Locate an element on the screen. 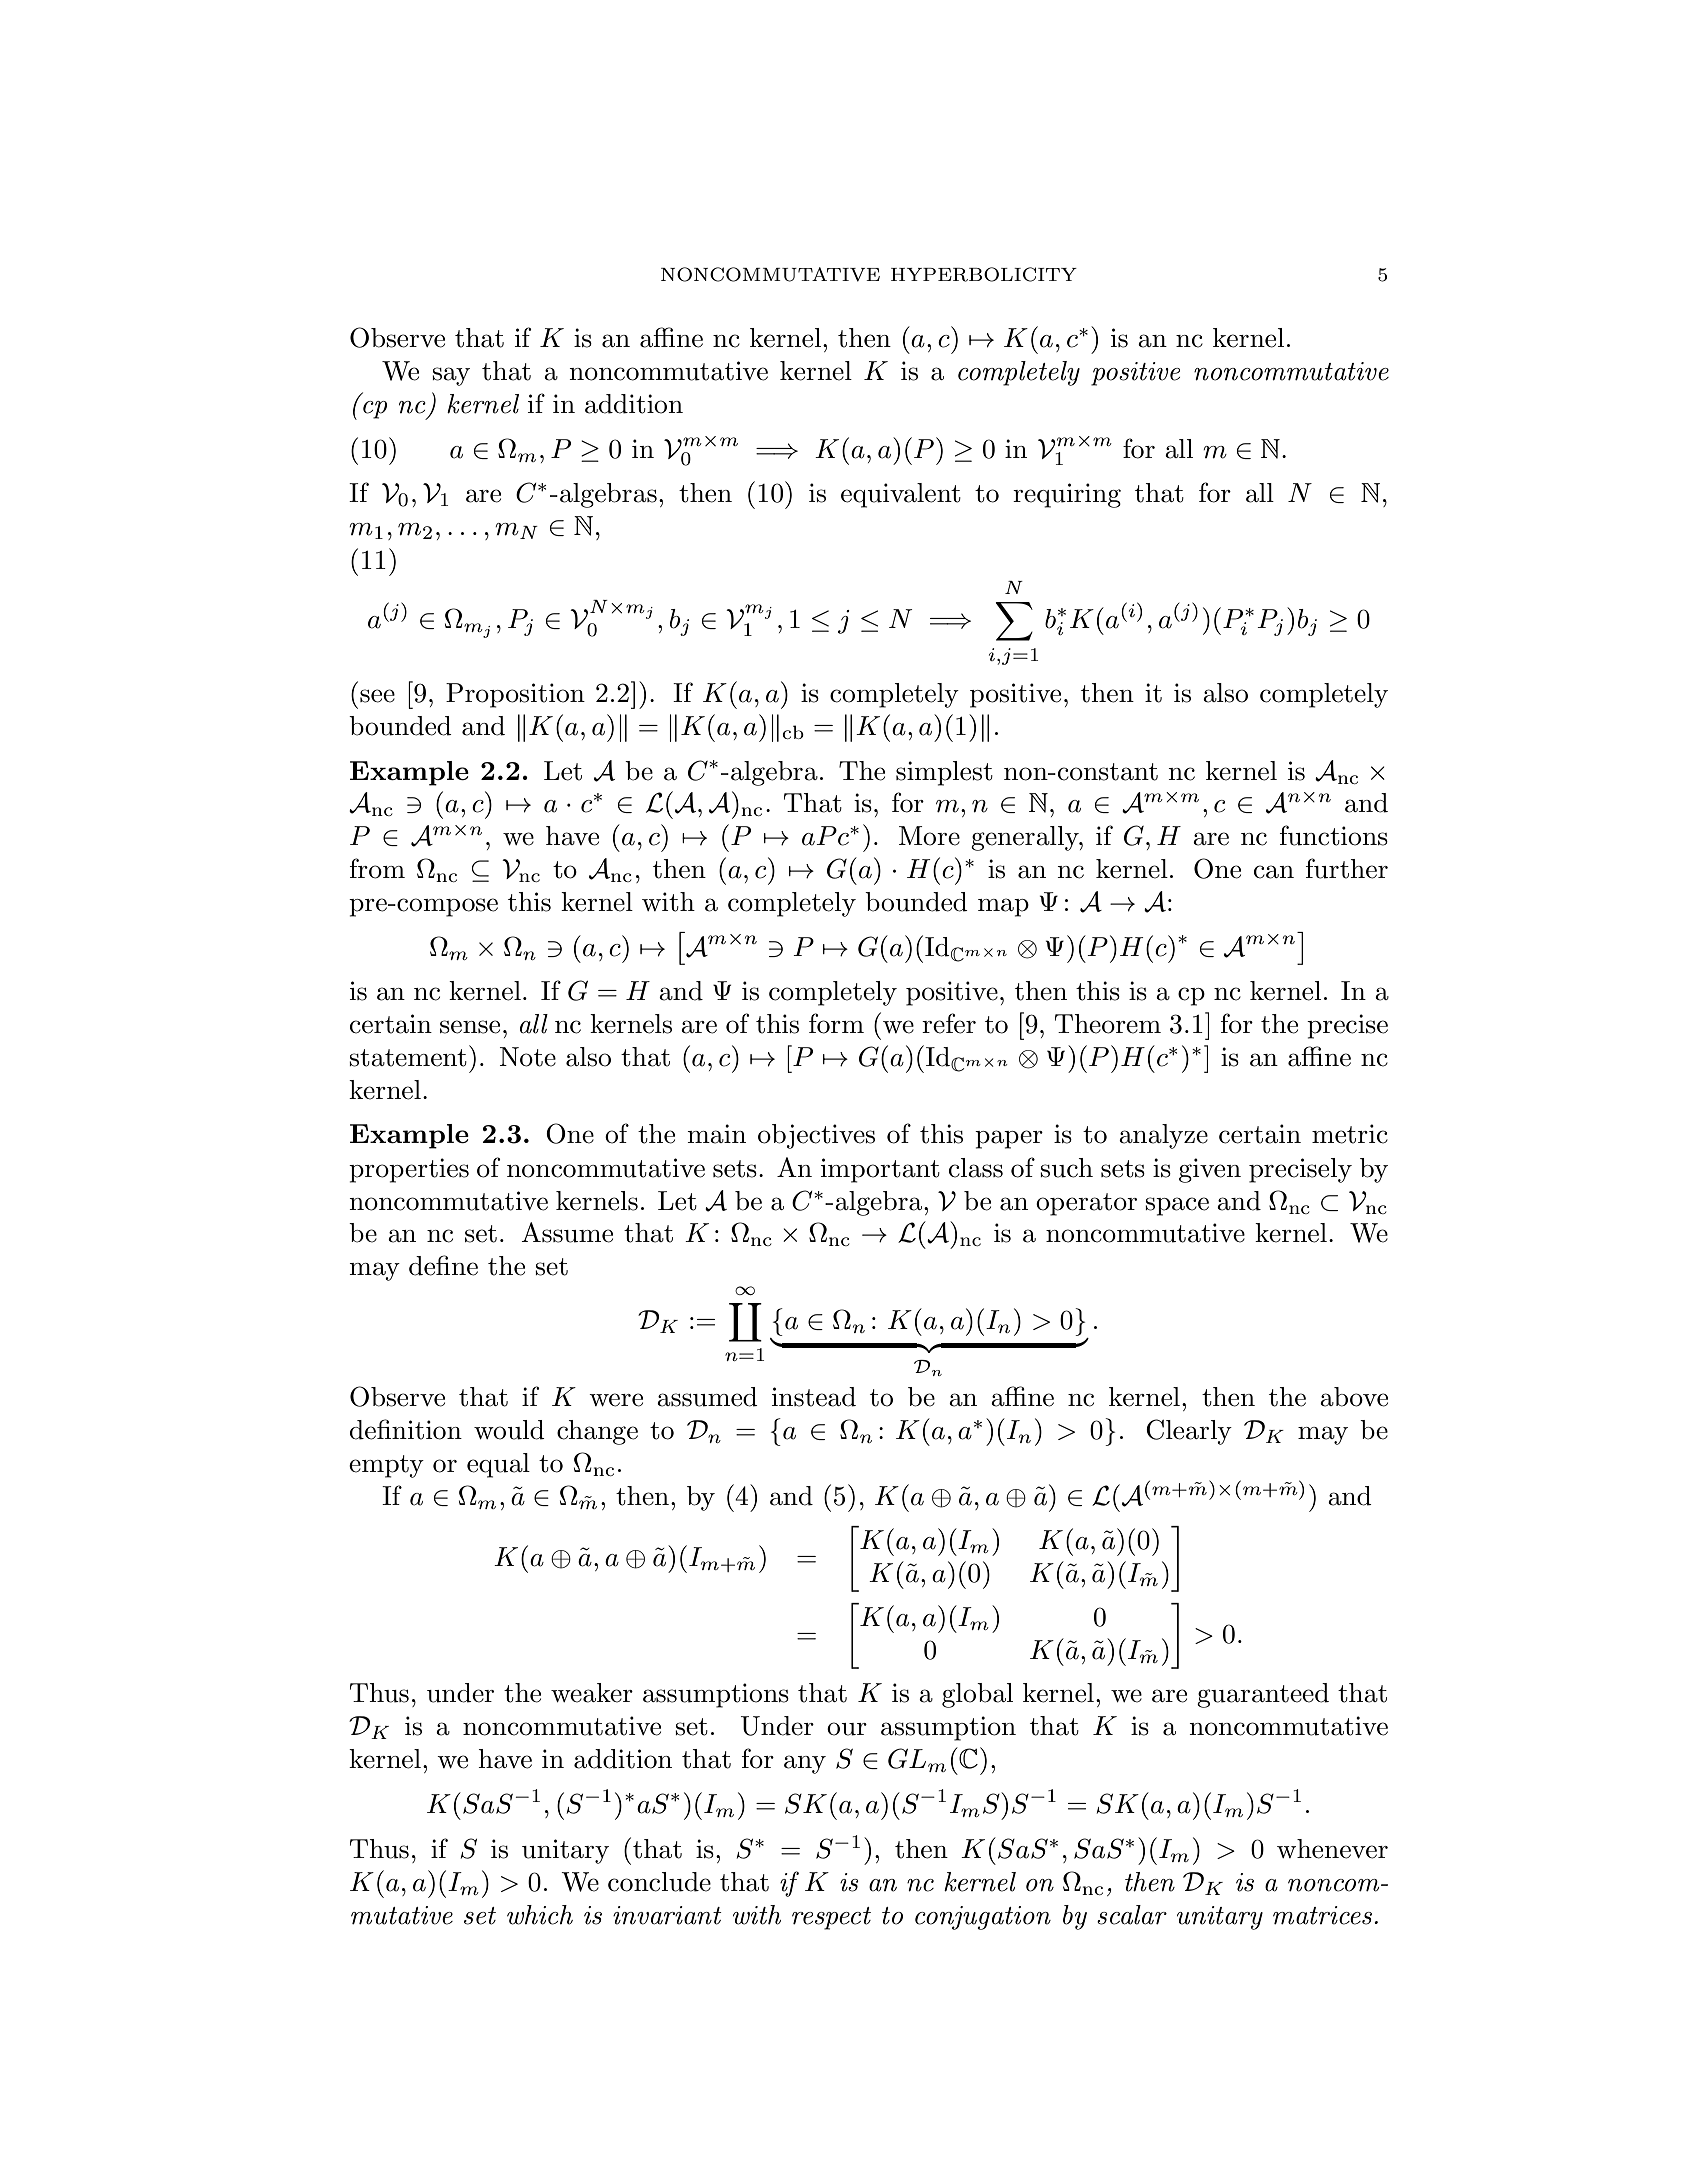 The height and width of the screenshot is (2183, 1687). can is located at coordinates (1274, 872).
